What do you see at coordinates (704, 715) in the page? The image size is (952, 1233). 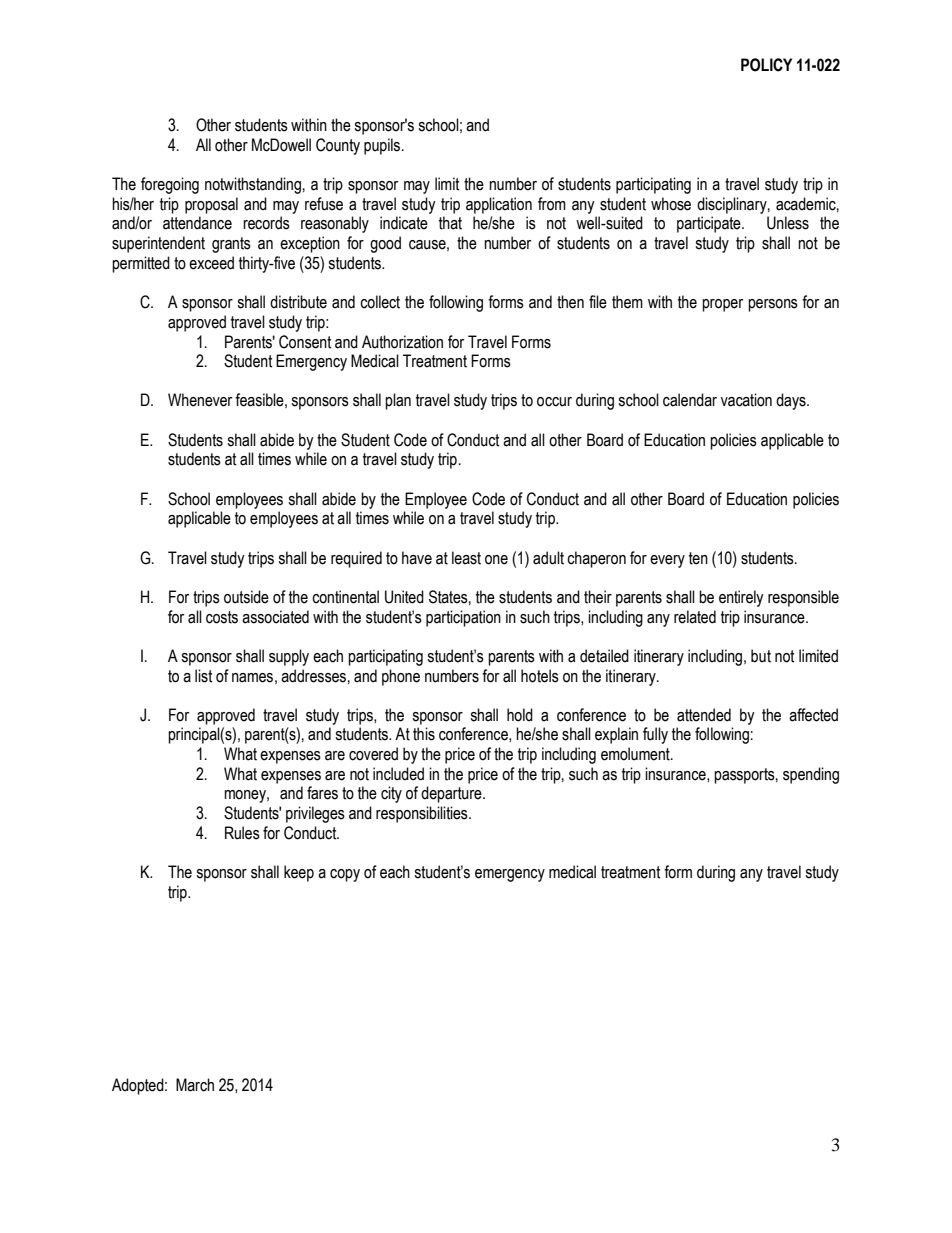 I see `attended` at bounding box center [704, 715].
